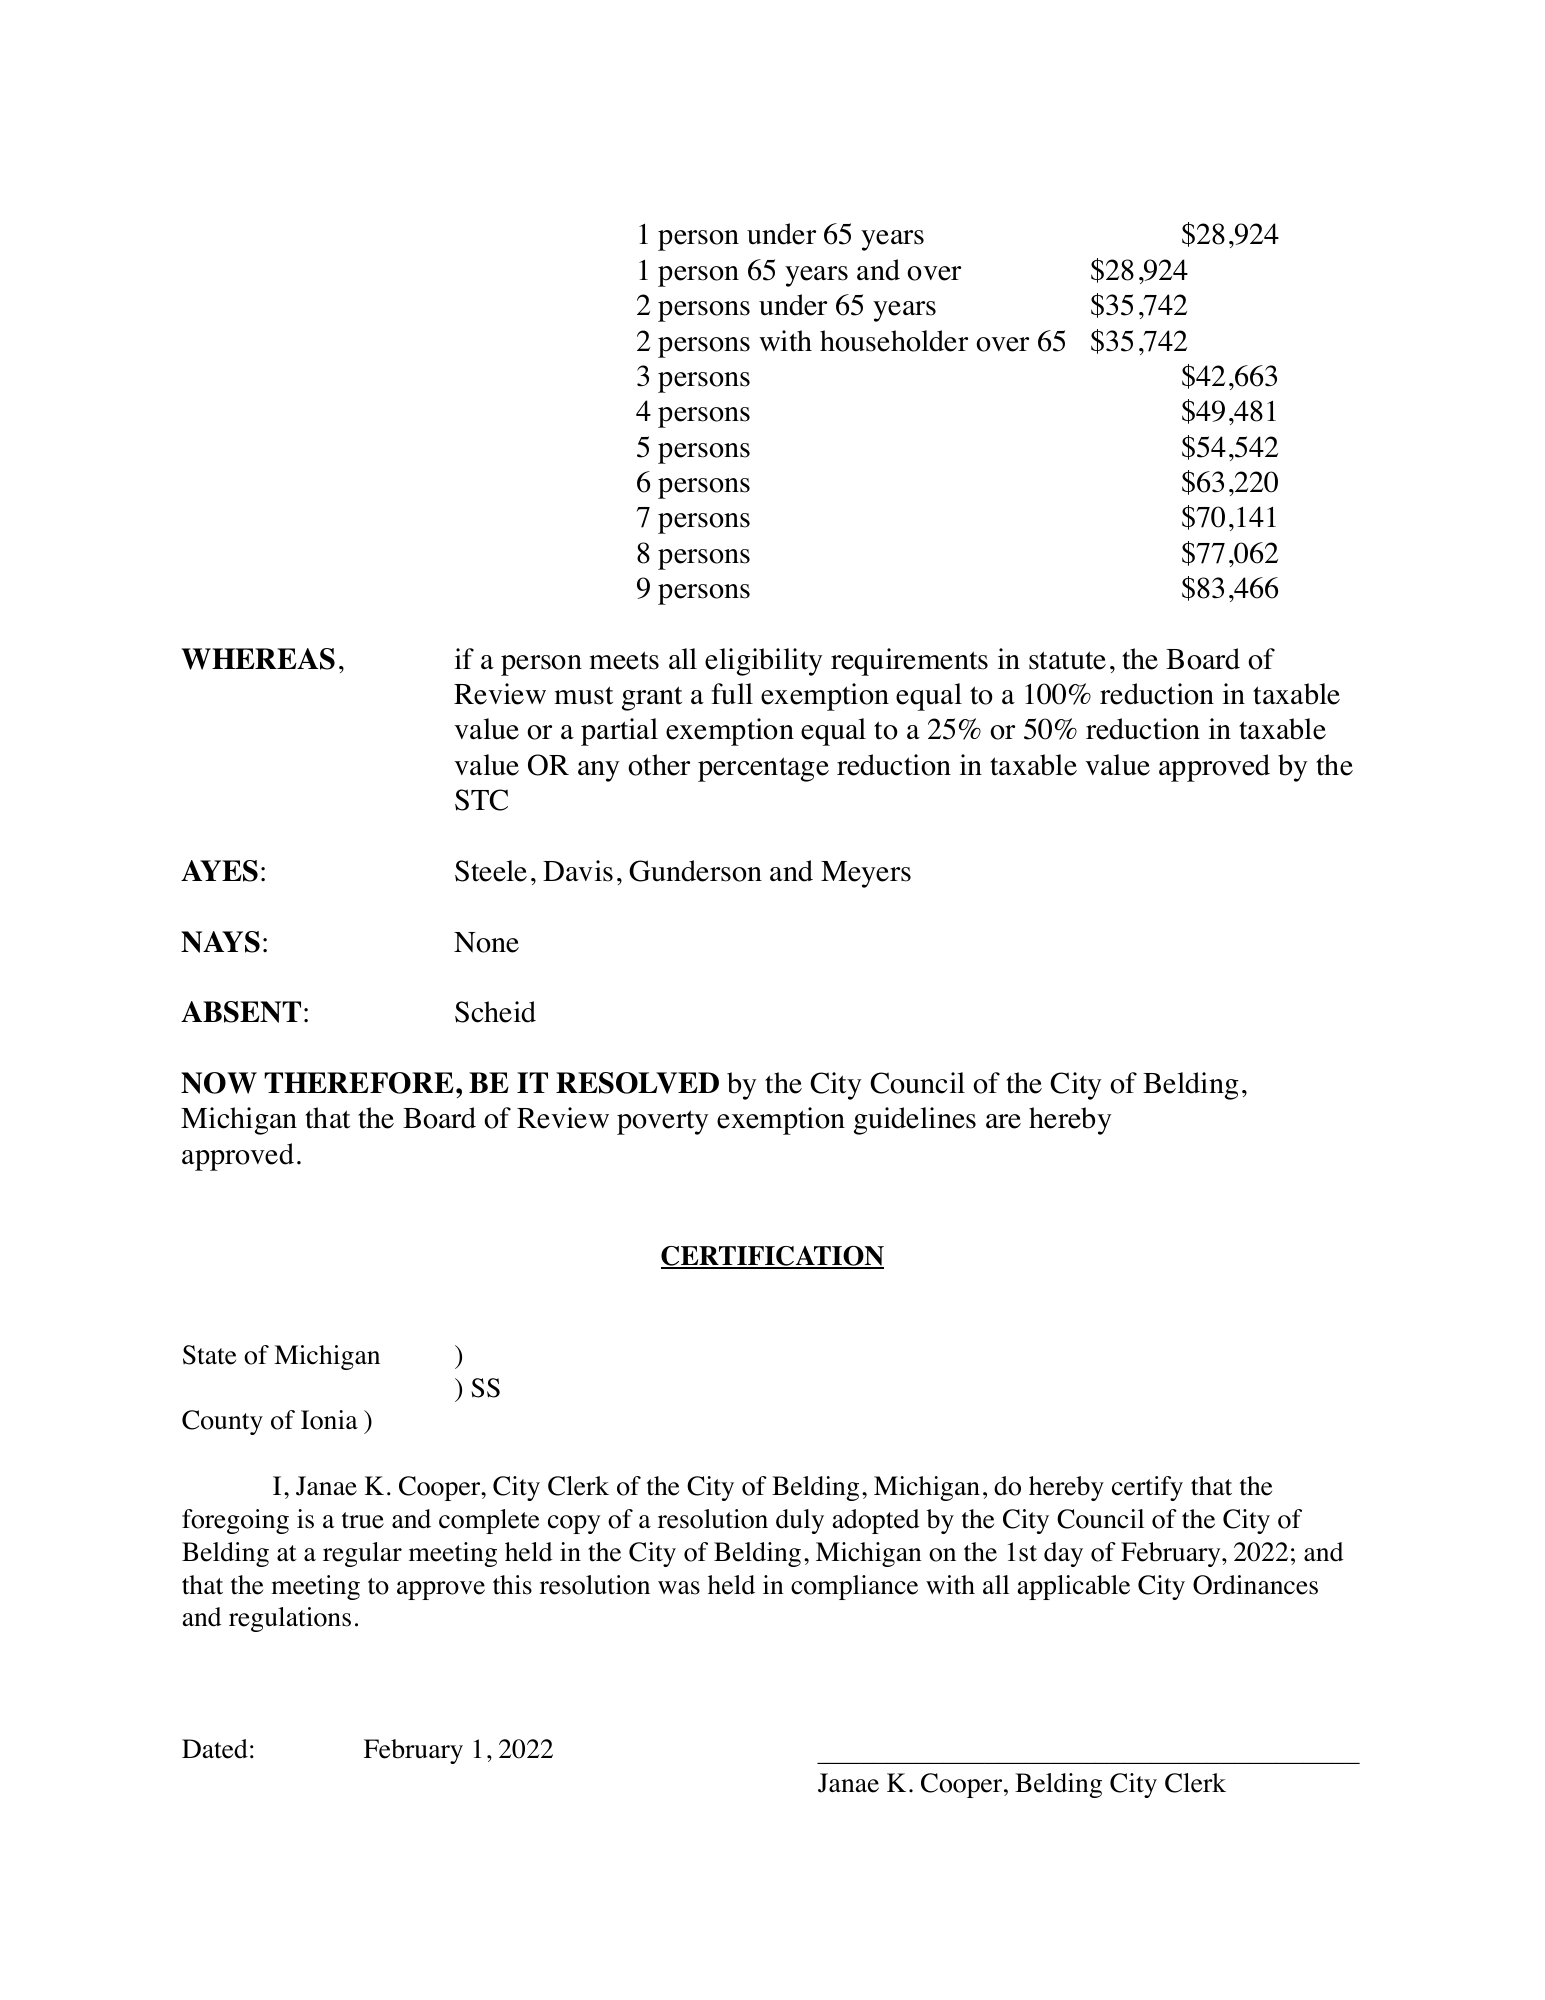 This document has width=1545, height=2000. What do you see at coordinates (637, 1083) in the document?
I see `RESOLVED` at bounding box center [637, 1083].
